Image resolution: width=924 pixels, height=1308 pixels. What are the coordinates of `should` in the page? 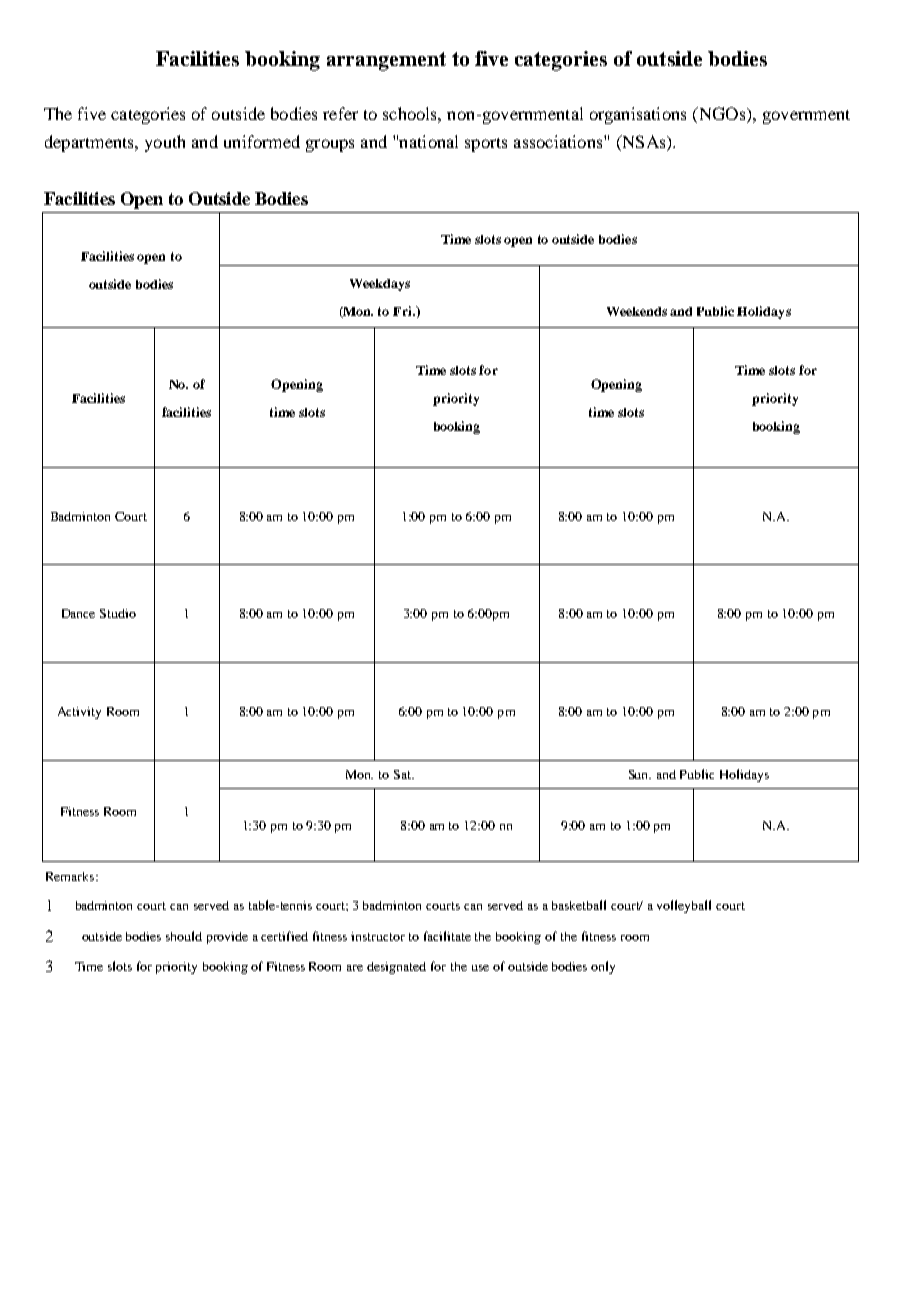 It's located at (184, 936).
